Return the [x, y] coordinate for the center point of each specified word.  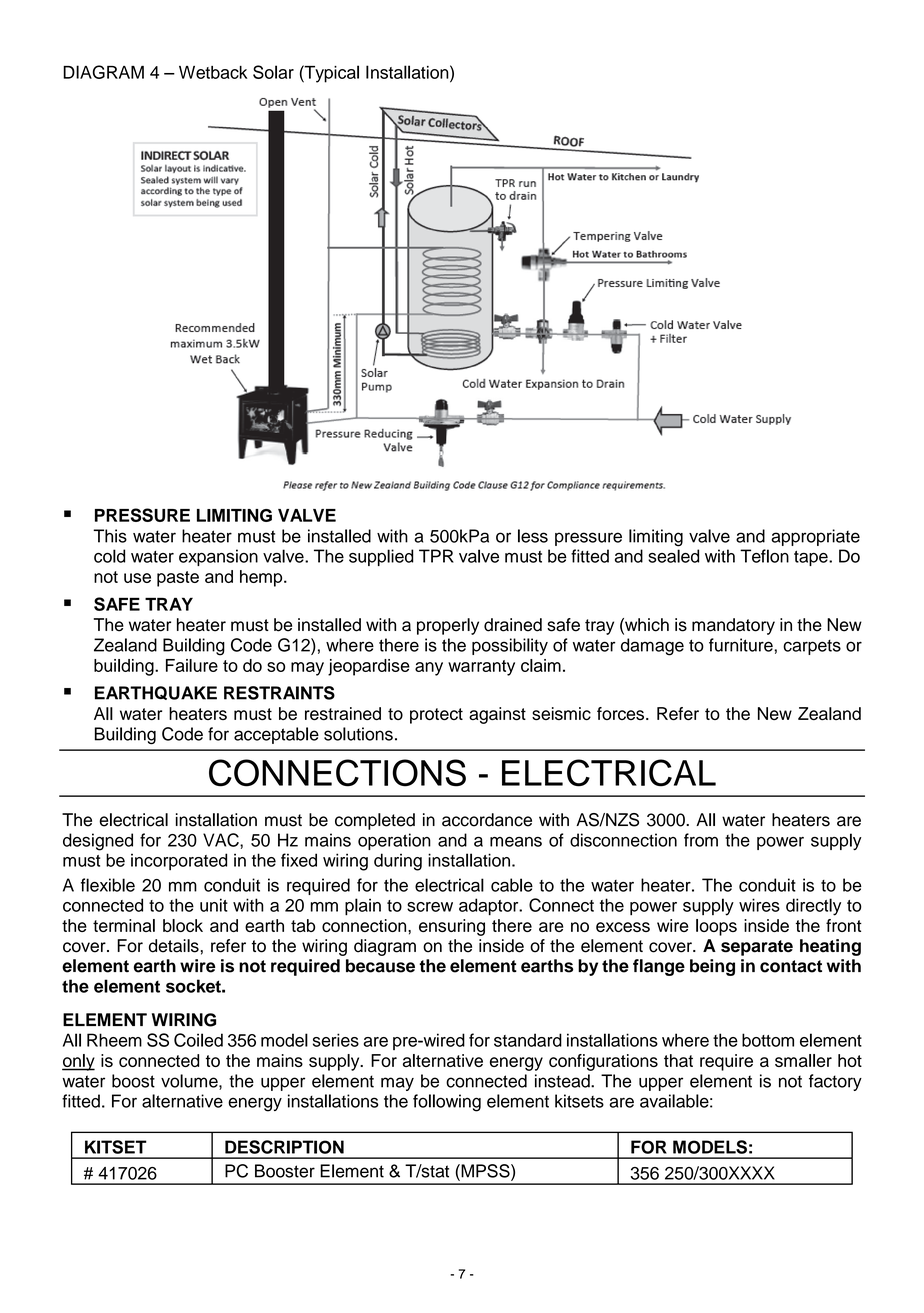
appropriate [815, 537]
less [533, 536]
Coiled [198, 1040]
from [701, 840]
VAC [222, 840]
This [110, 536]
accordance [487, 820]
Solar [273, 72]
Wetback [213, 72]
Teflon [764, 556]
